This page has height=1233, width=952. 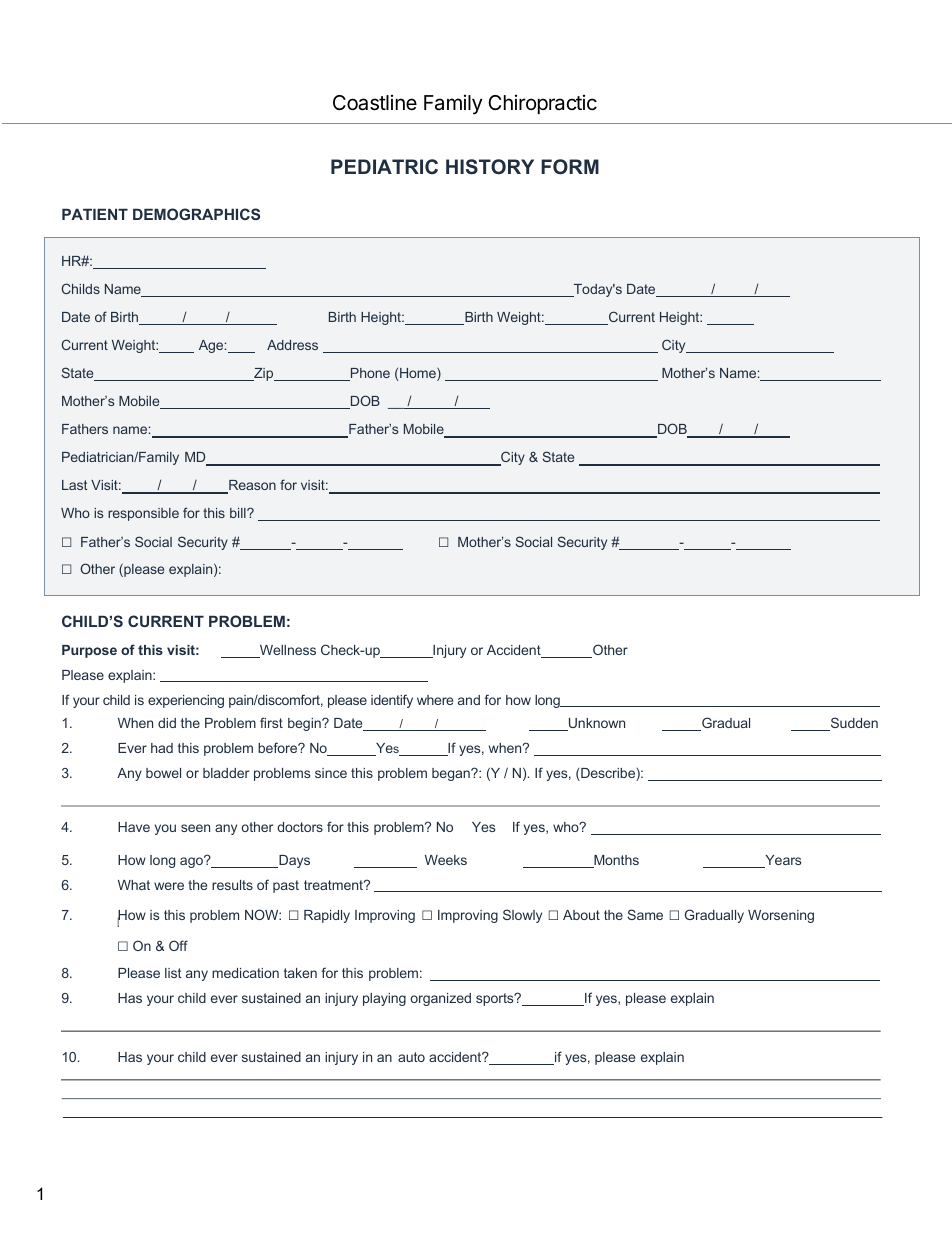 I want to click on Years, so click(x=782, y=861).
